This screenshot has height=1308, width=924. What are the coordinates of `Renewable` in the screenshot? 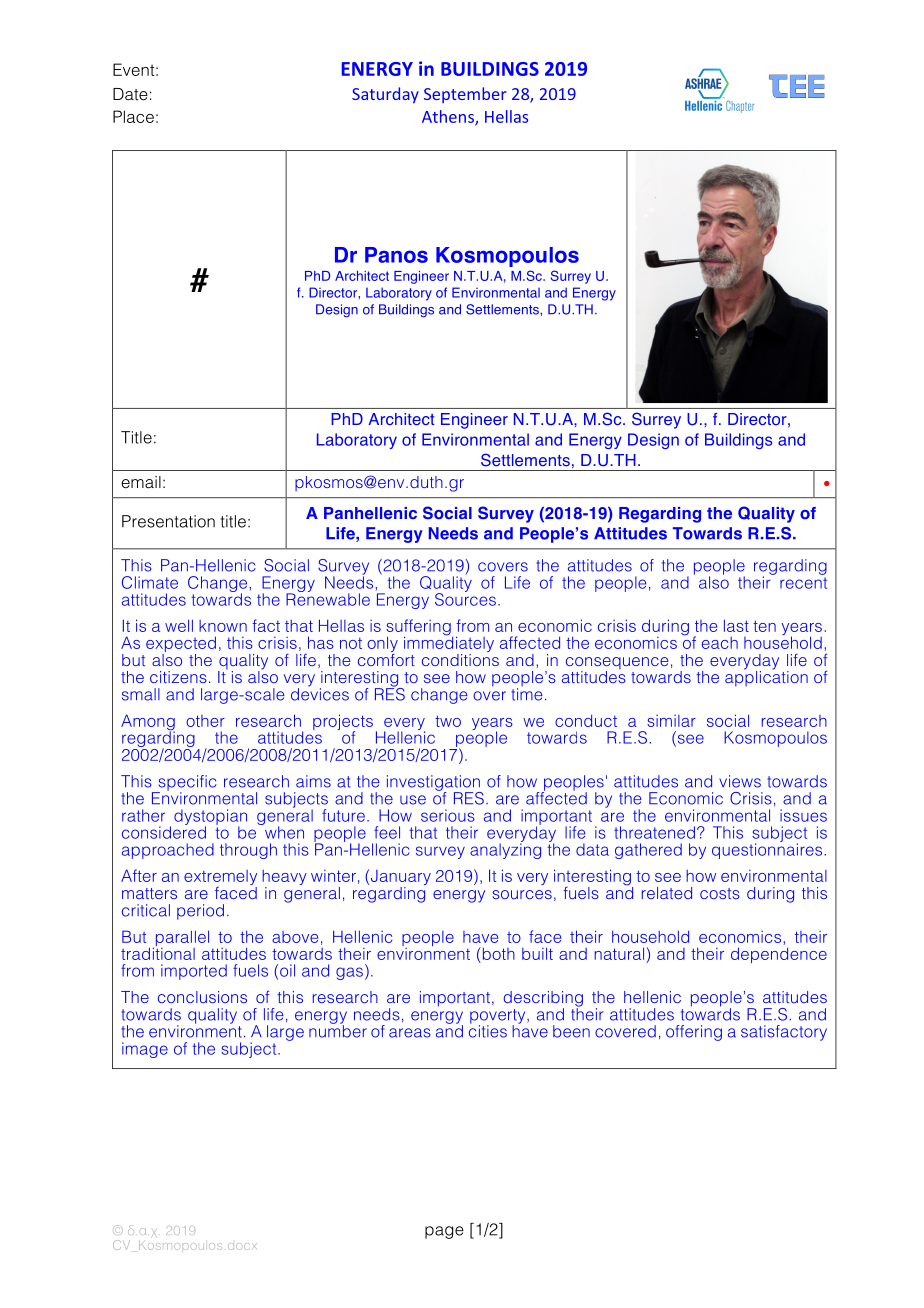 It's located at (328, 598).
